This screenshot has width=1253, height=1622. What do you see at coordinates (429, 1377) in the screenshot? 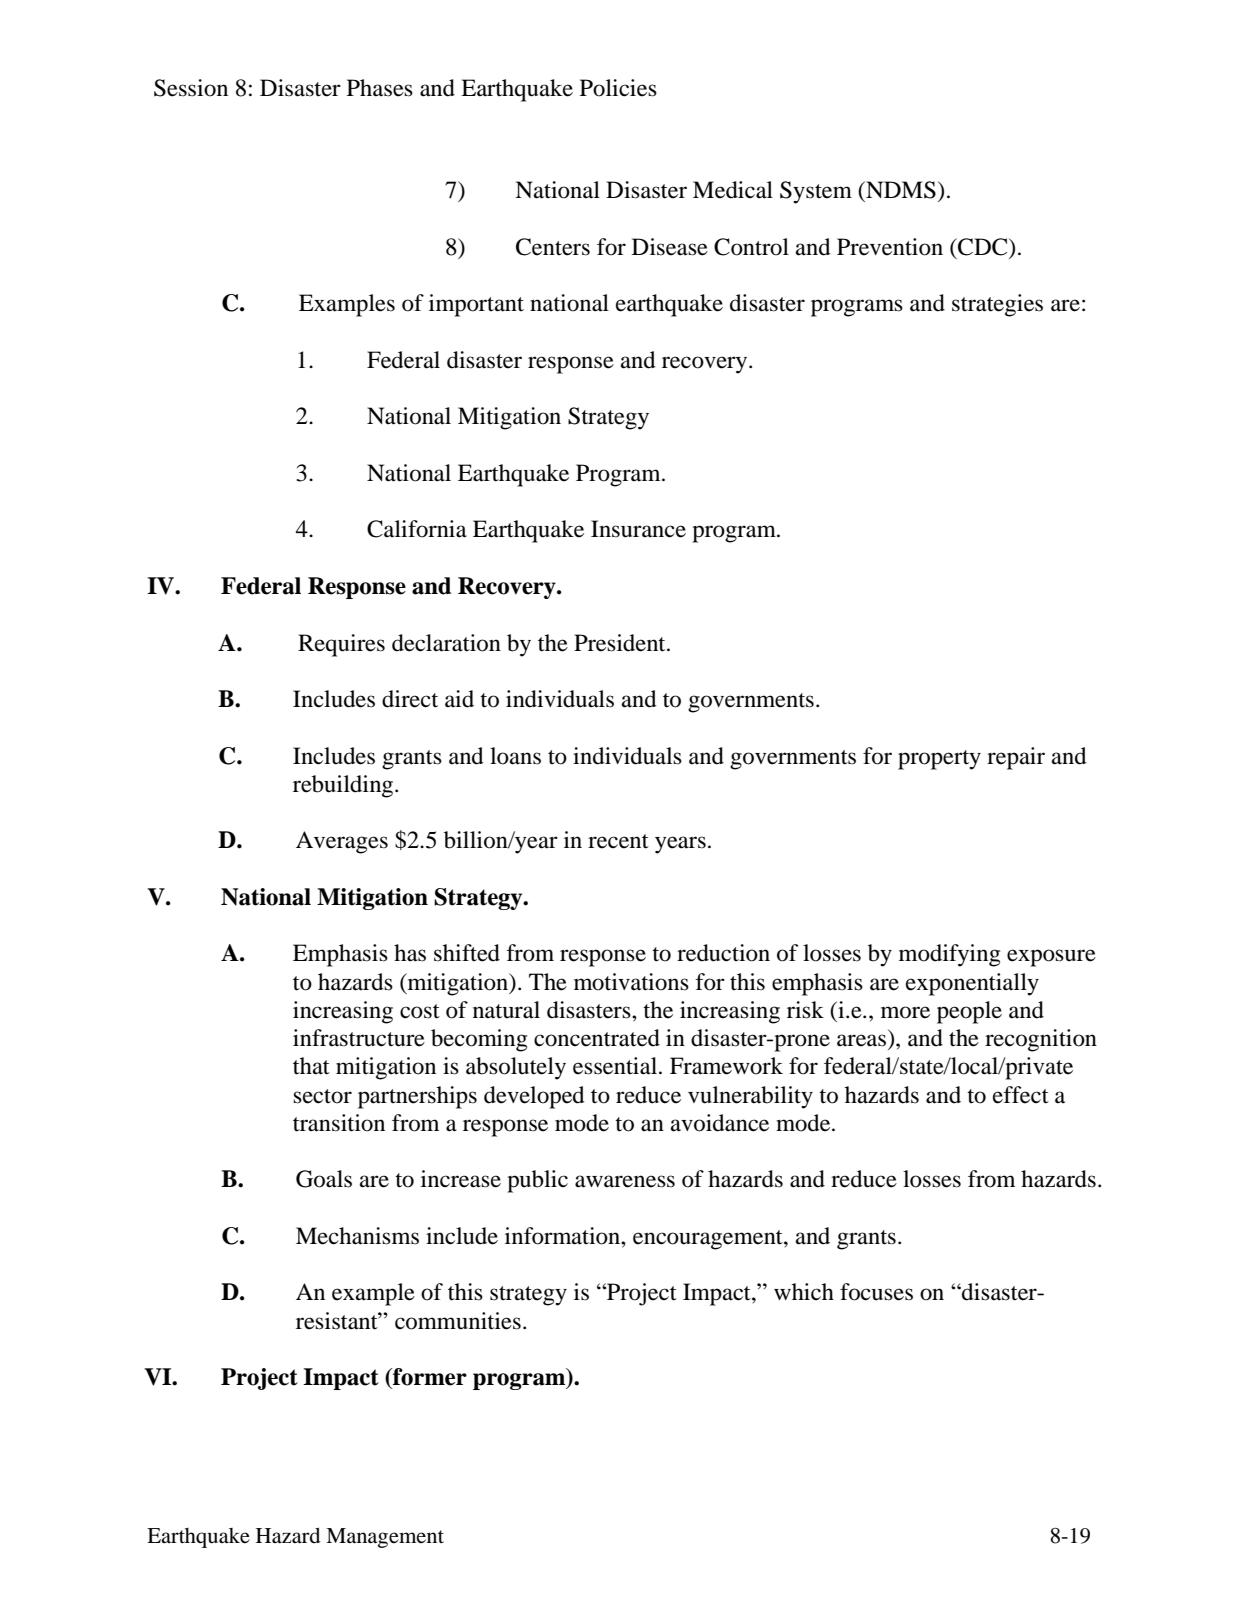
I see `former` at bounding box center [429, 1377].
